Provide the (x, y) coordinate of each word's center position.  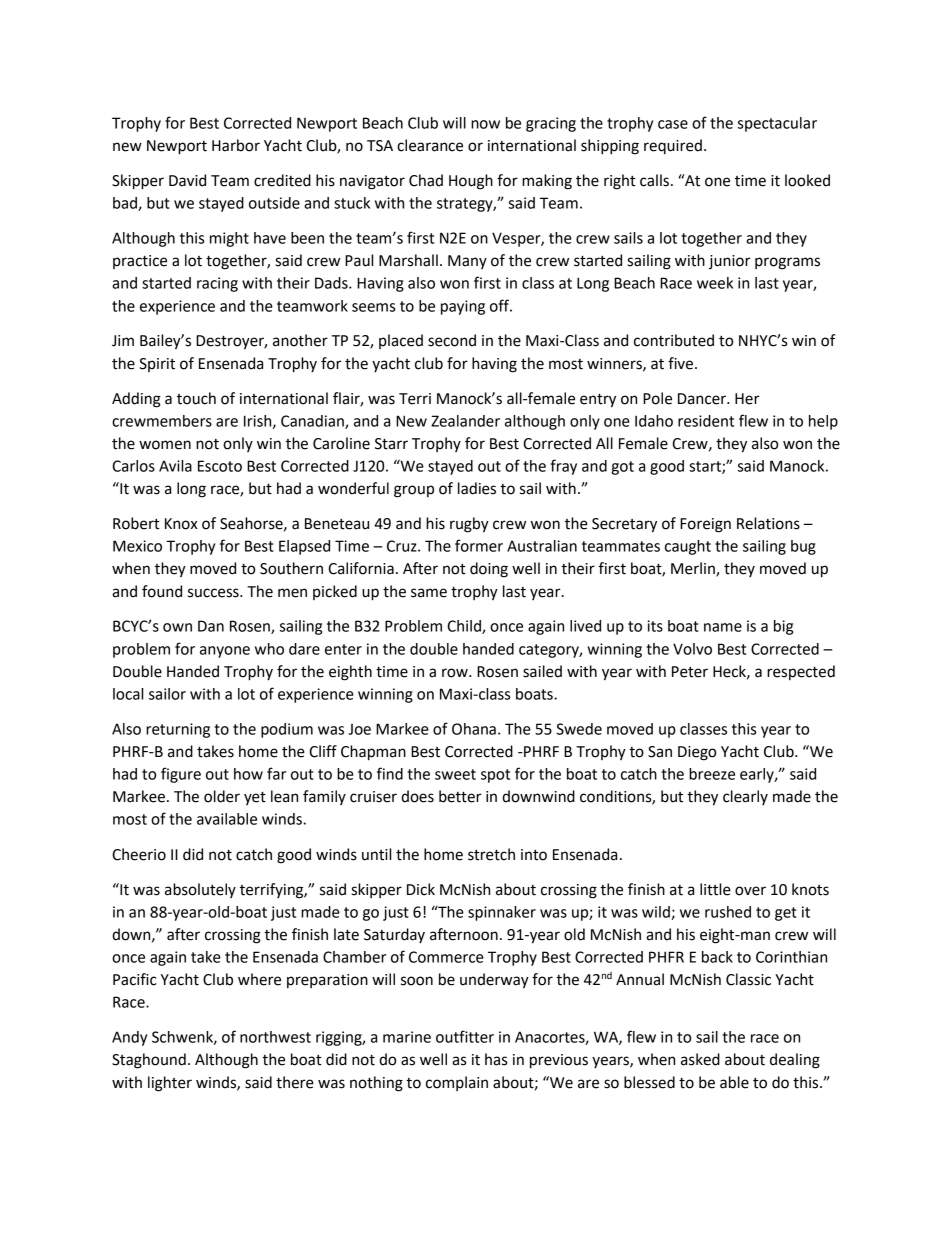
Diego (697, 753)
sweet (455, 774)
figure (181, 775)
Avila (175, 466)
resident (706, 421)
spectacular (777, 124)
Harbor (236, 145)
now (485, 124)
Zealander (465, 421)
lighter (170, 1084)
